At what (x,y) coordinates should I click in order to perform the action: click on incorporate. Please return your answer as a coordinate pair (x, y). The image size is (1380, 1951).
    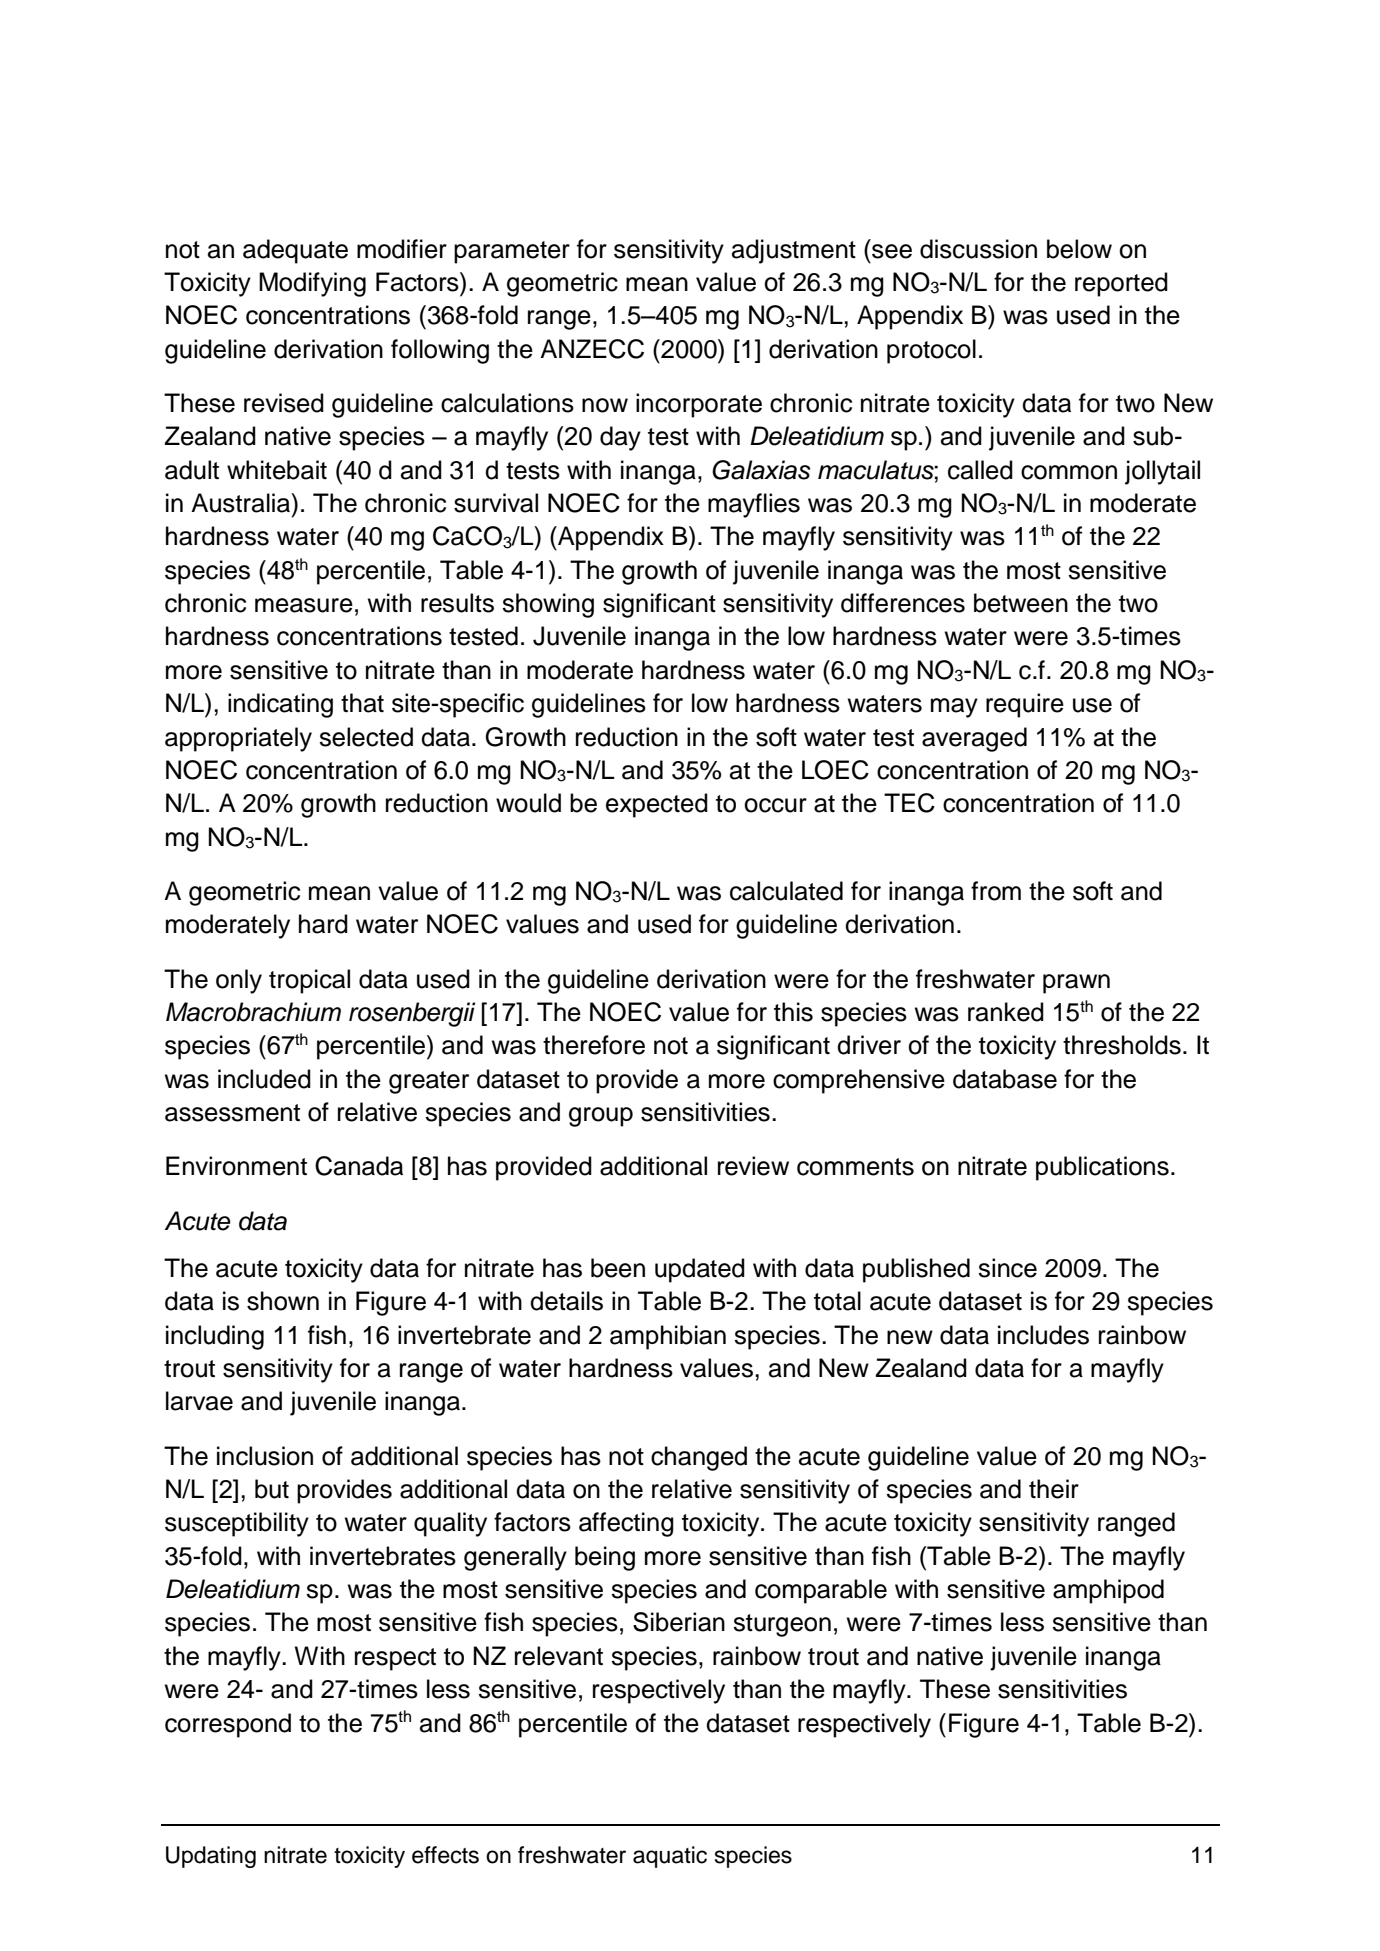
    Looking at the image, I should click on (699, 405).
